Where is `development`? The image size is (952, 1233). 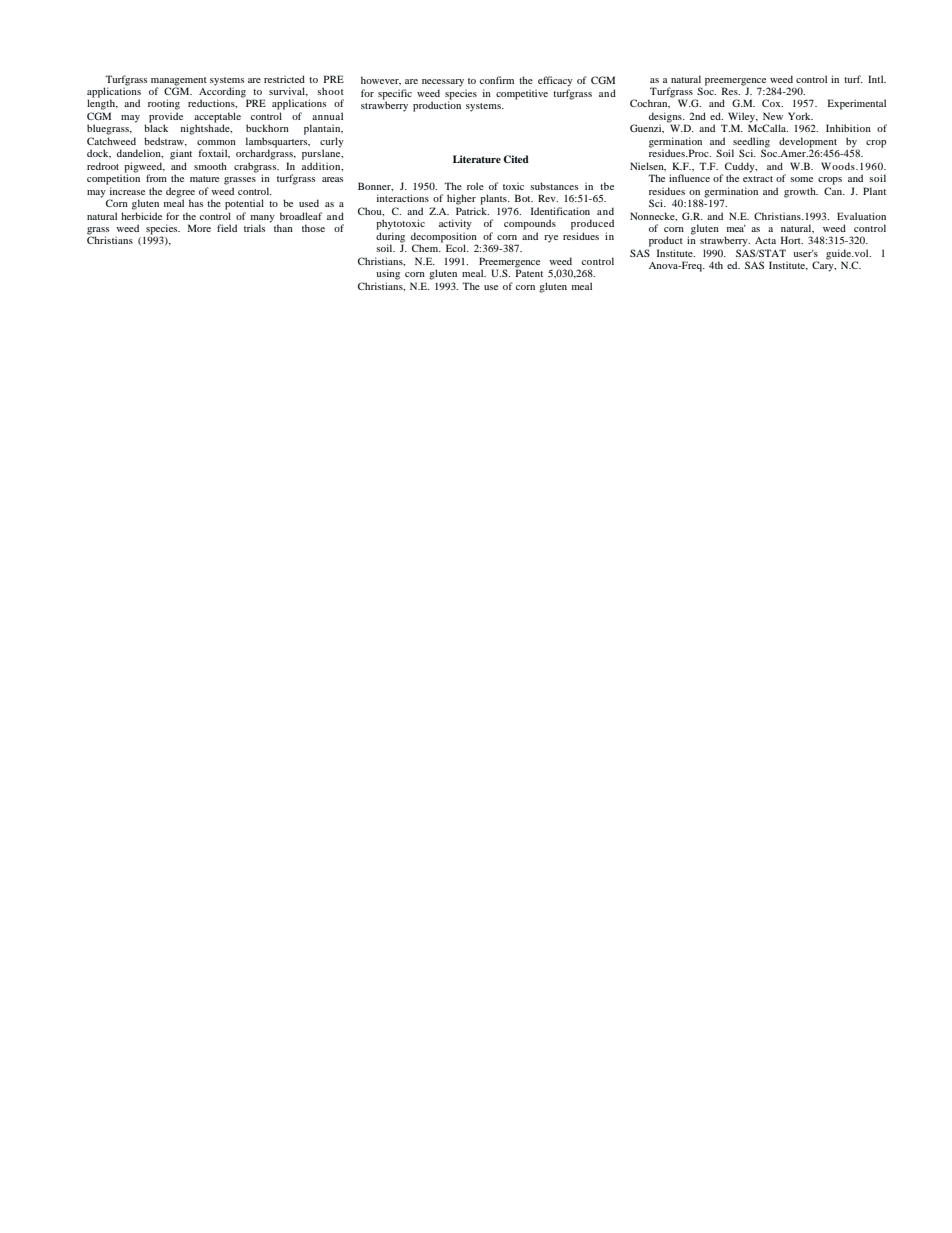 development is located at coordinates (808, 143).
